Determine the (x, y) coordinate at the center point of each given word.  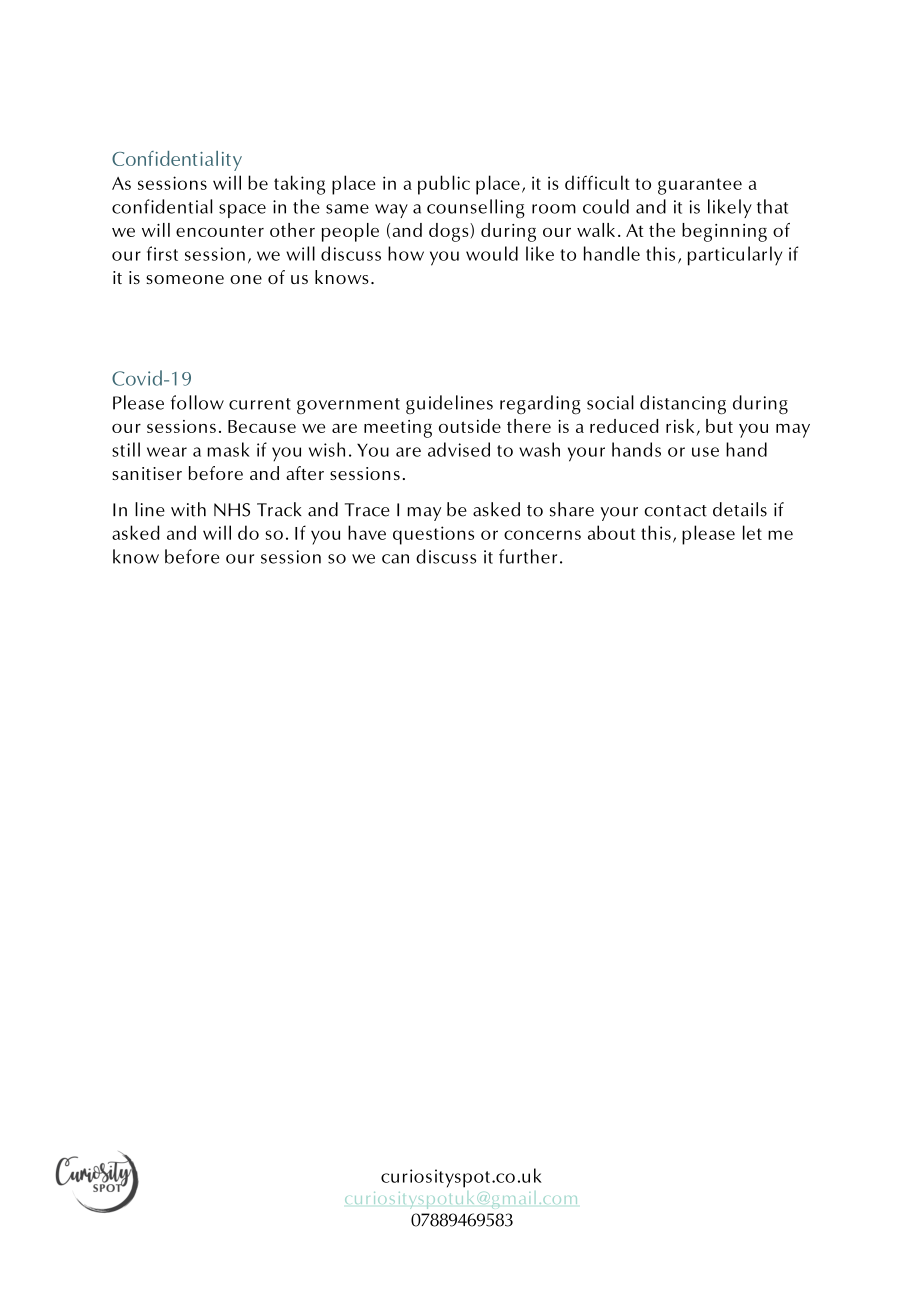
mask (229, 449)
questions (433, 535)
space (242, 211)
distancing (683, 405)
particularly (735, 256)
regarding (540, 405)
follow (197, 402)
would (492, 253)
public (444, 185)
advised (459, 449)
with (188, 509)
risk (680, 426)
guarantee (700, 186)
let (752, 532)
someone (185, 279)
